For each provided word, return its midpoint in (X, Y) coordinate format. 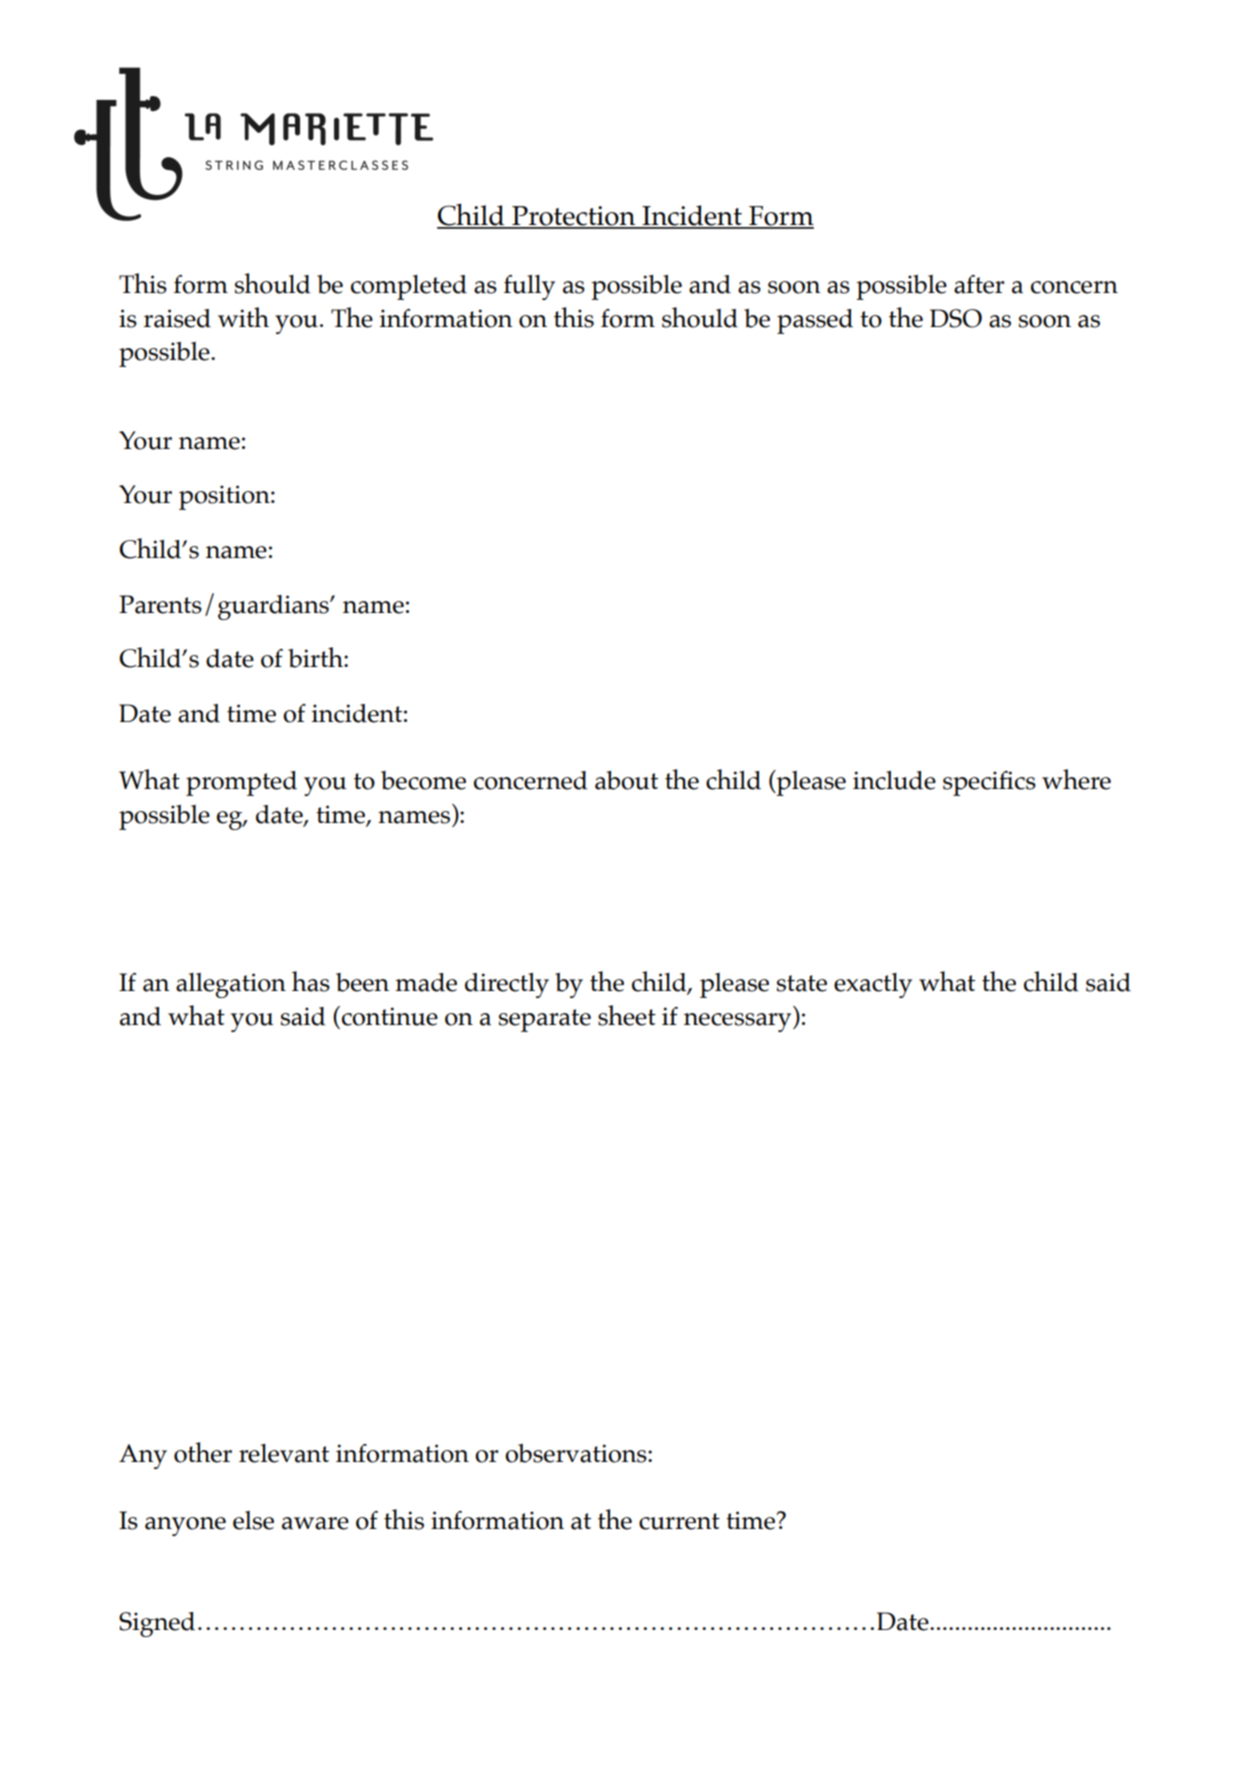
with (243, 317)
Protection (574, 217)
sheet (627, 1015)
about (626, 780)
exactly (873, 985)
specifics (989, 783)
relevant (284, 1453)
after (979, 284)
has (311, 981)
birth (316, 657)
